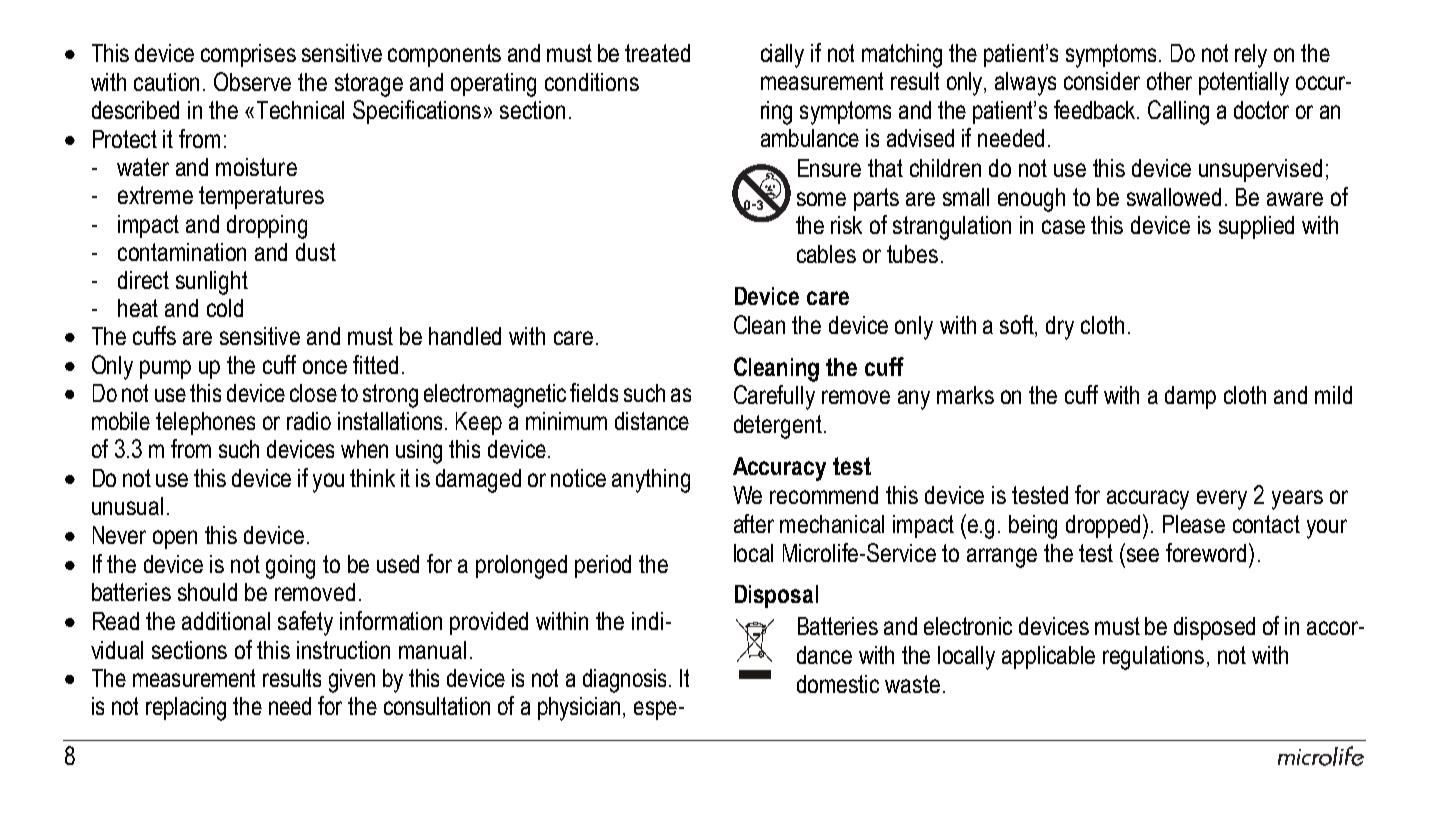 The height and width of the document is (818, 1456). Describe the element at coordinates (754, 523) in the document. I see `after` at that location.
